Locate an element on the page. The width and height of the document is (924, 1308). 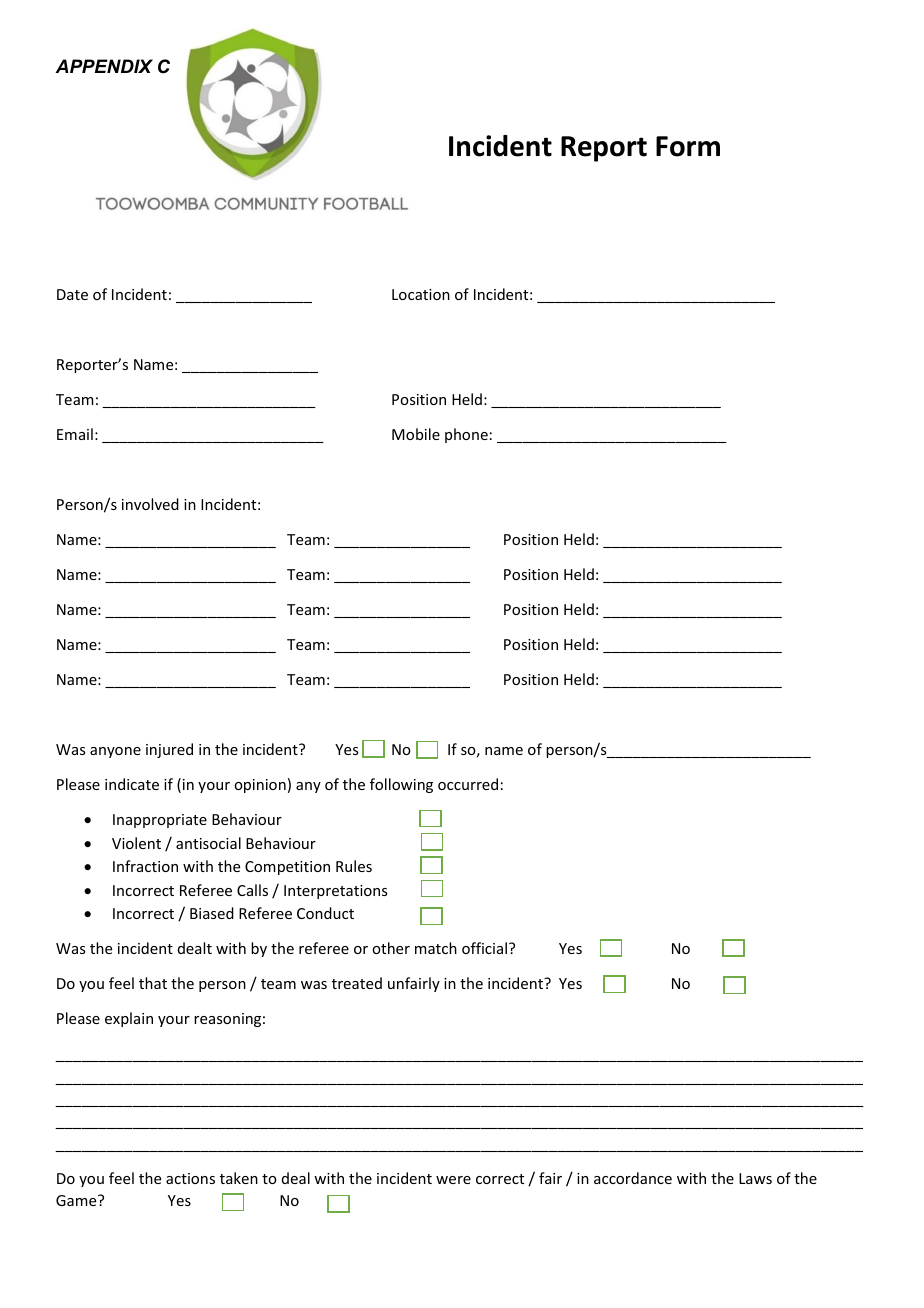
were is located at coordinates (453, 1180).
